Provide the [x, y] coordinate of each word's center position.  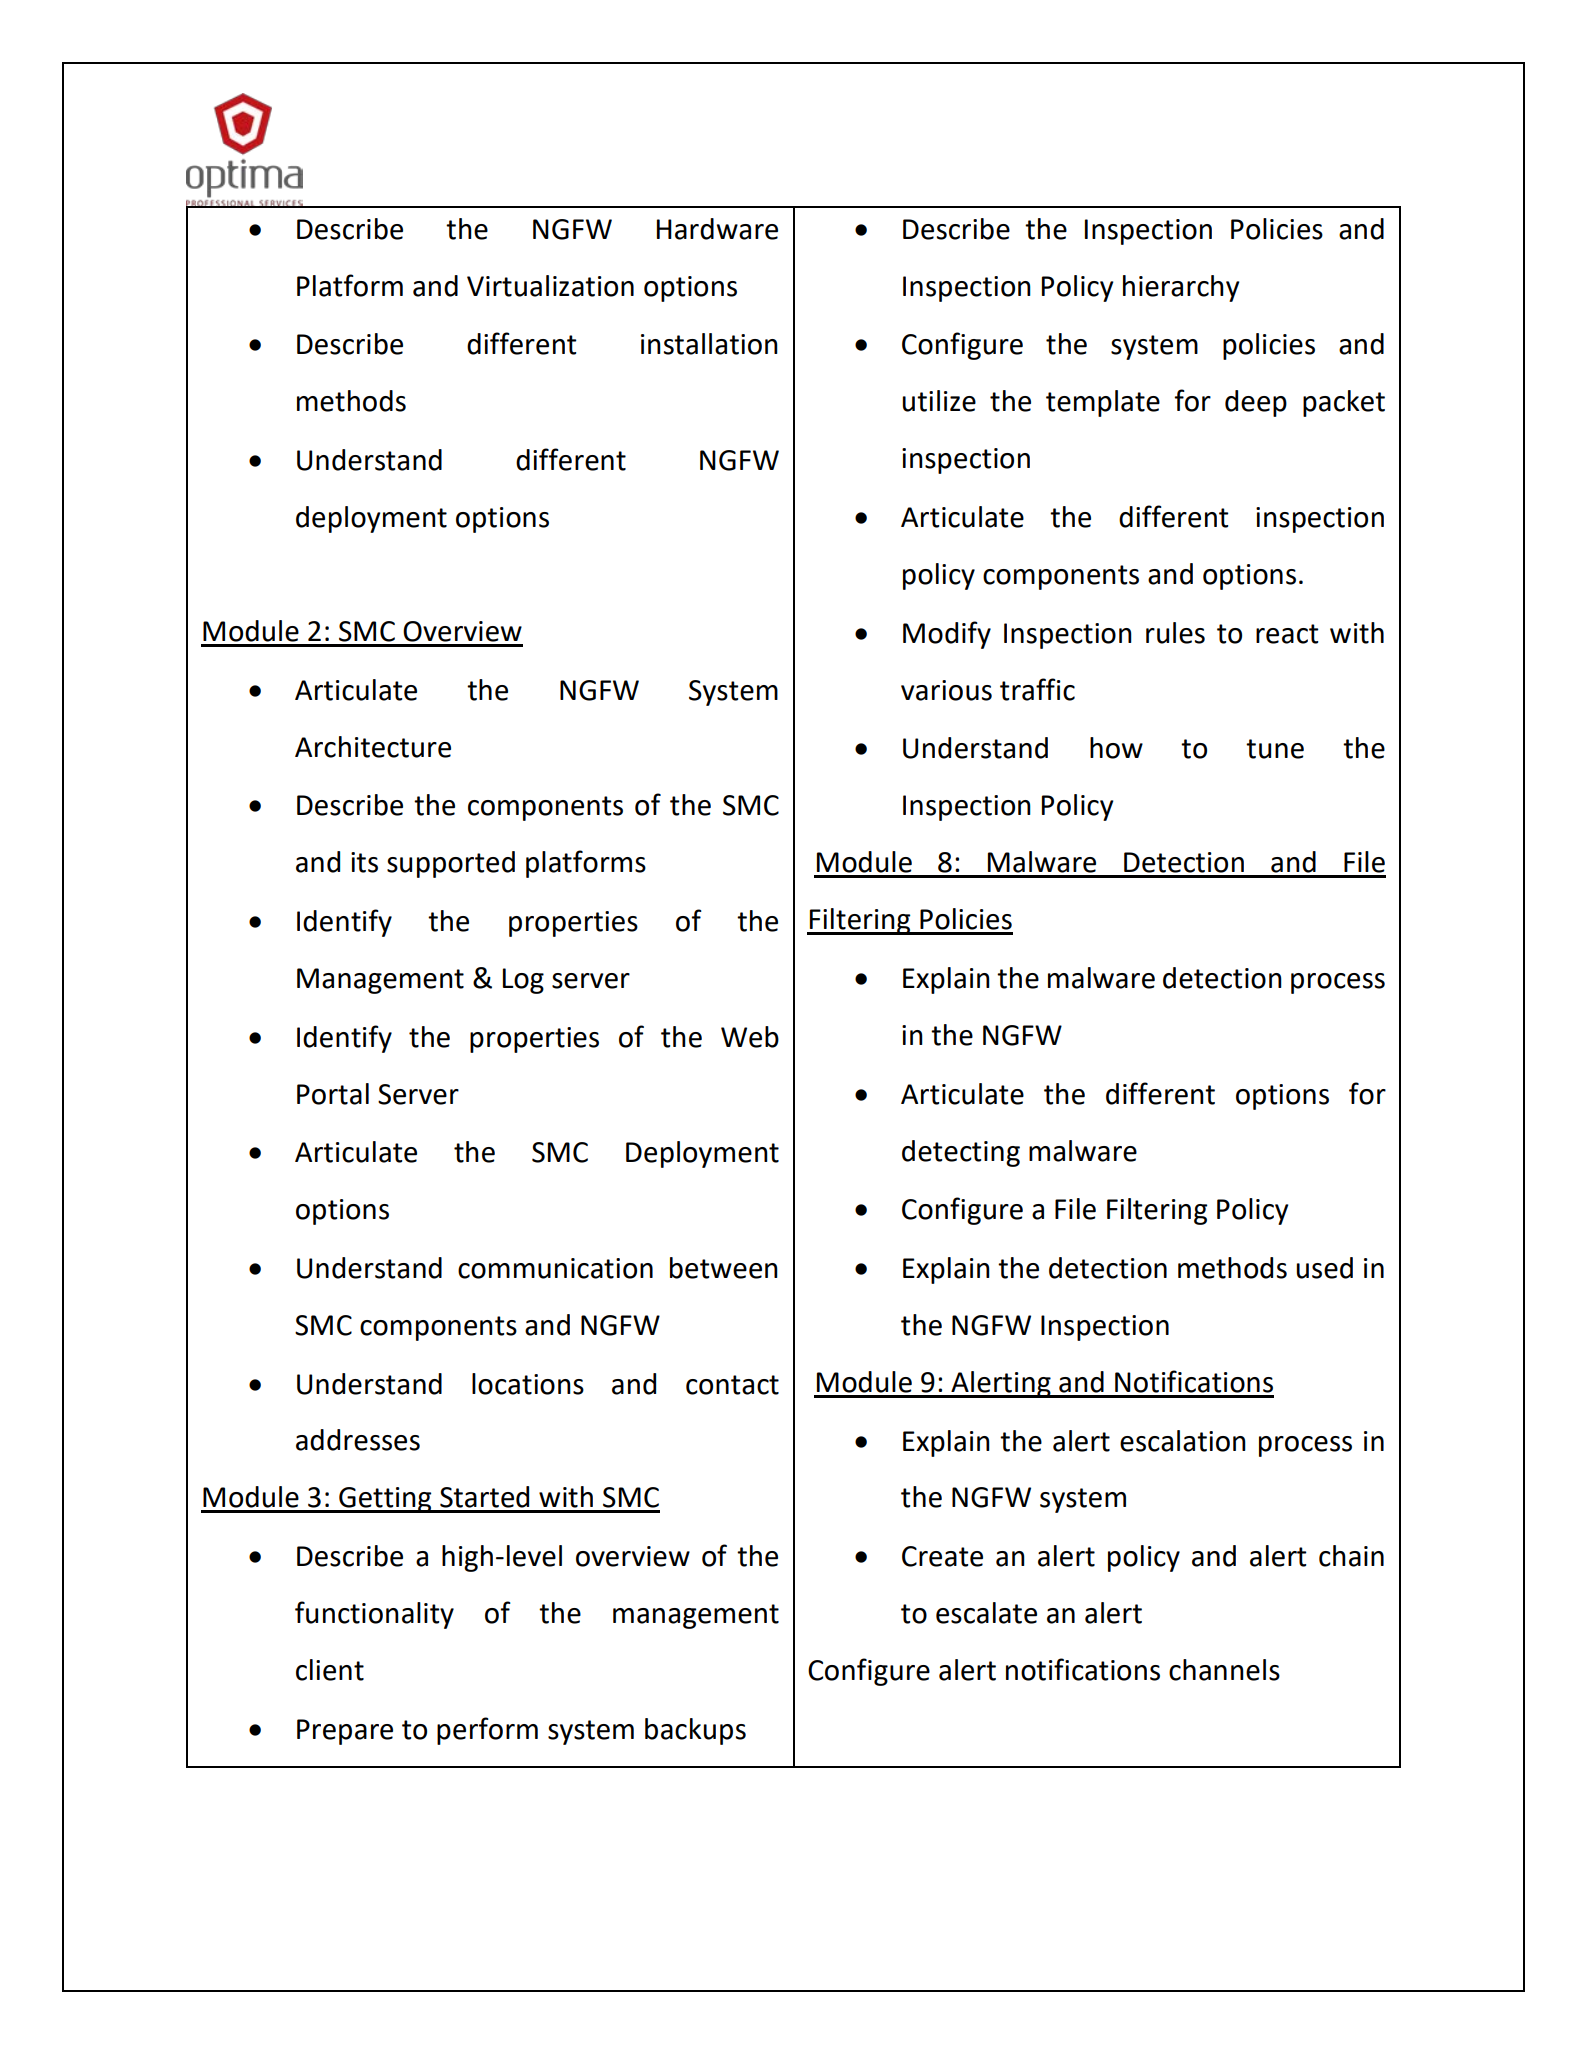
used [1324, 1268]
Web [750, 1037]
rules [1175, 633]
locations [528, 1384]
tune [1275, 749]
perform [487, 1731]
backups [695, 1731]
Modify [947, 635]
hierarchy [1181, 288]
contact [732, 1385]
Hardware [717, 229]
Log [523, 981]
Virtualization [550, 286]
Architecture [373, 747]
